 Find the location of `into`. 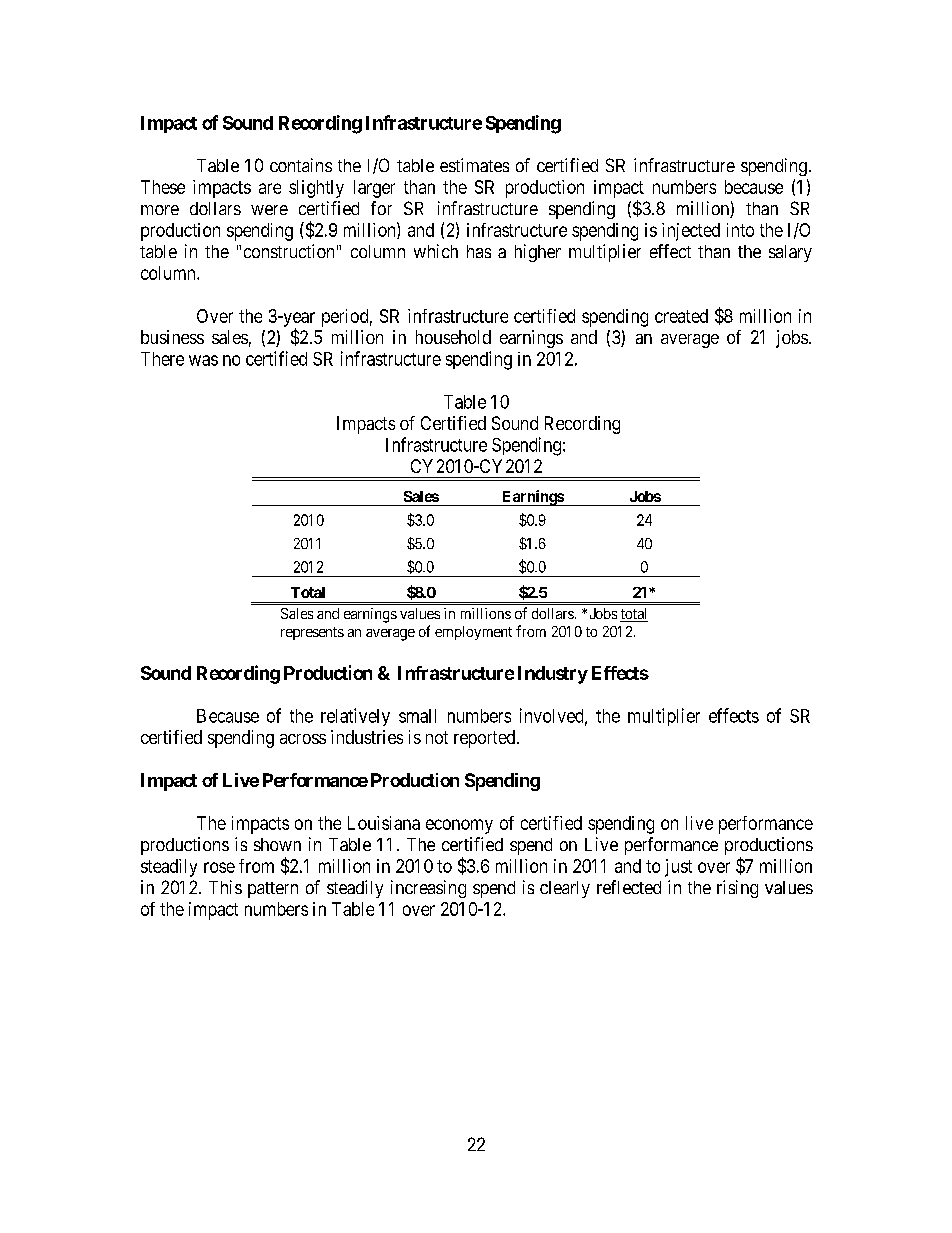

into is located at coordinates (740, 230).
